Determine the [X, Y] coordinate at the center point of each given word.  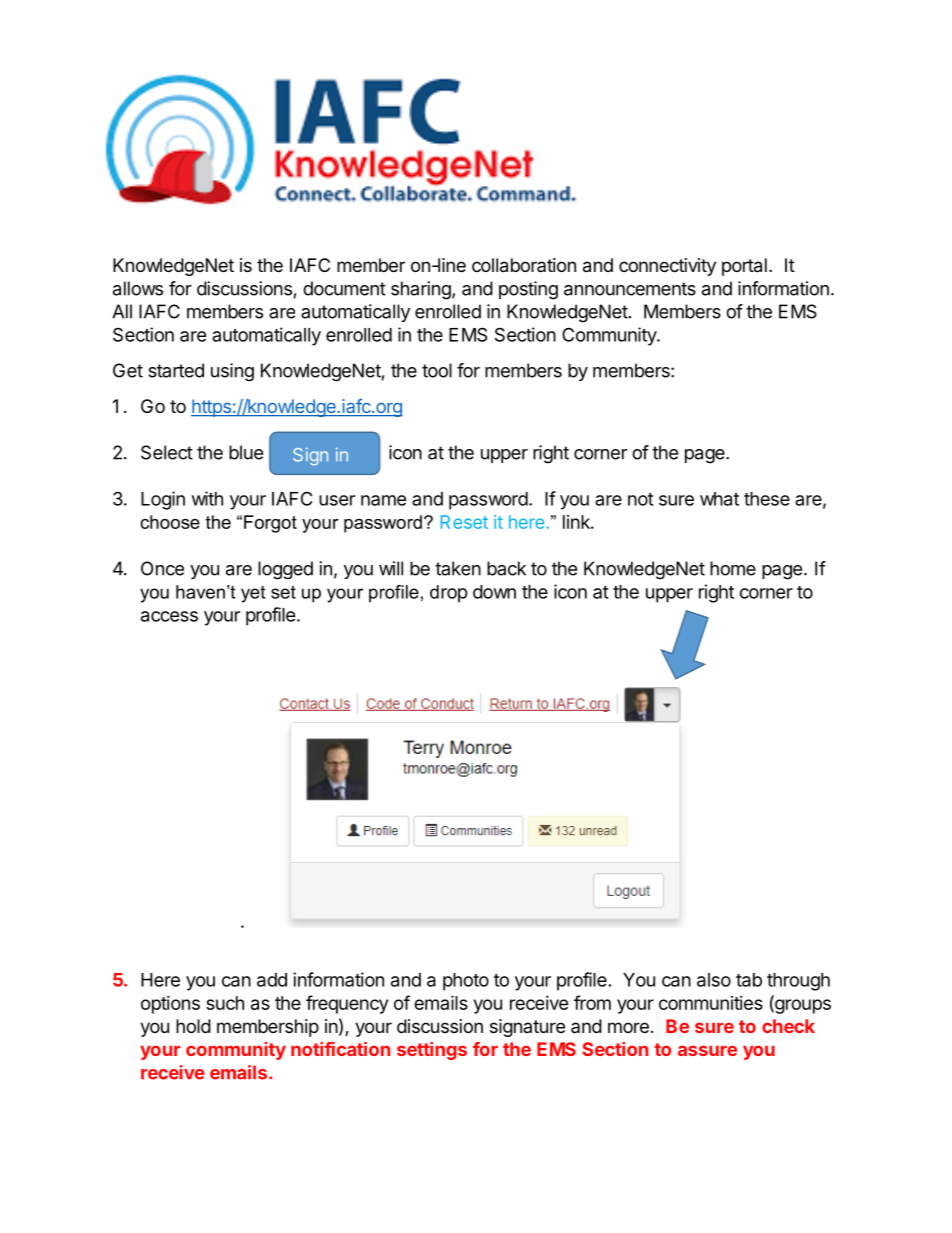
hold [193, 1026]
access [169, 616]
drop [449, 594]
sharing [422, 290]
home [733, 568]
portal [744, 267]
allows [138, 288]
